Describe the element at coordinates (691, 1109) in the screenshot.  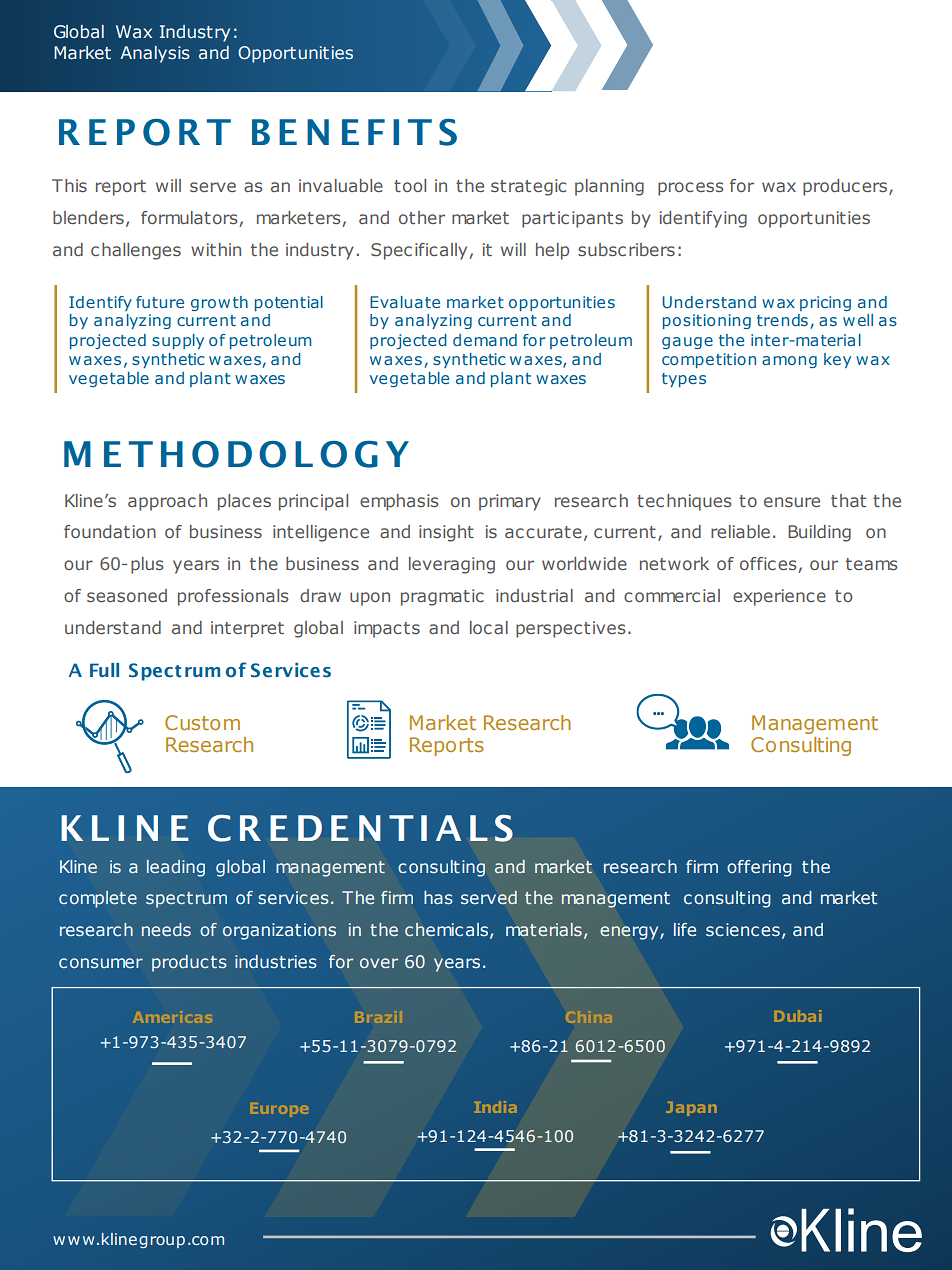
I see `Japan` at that location.
